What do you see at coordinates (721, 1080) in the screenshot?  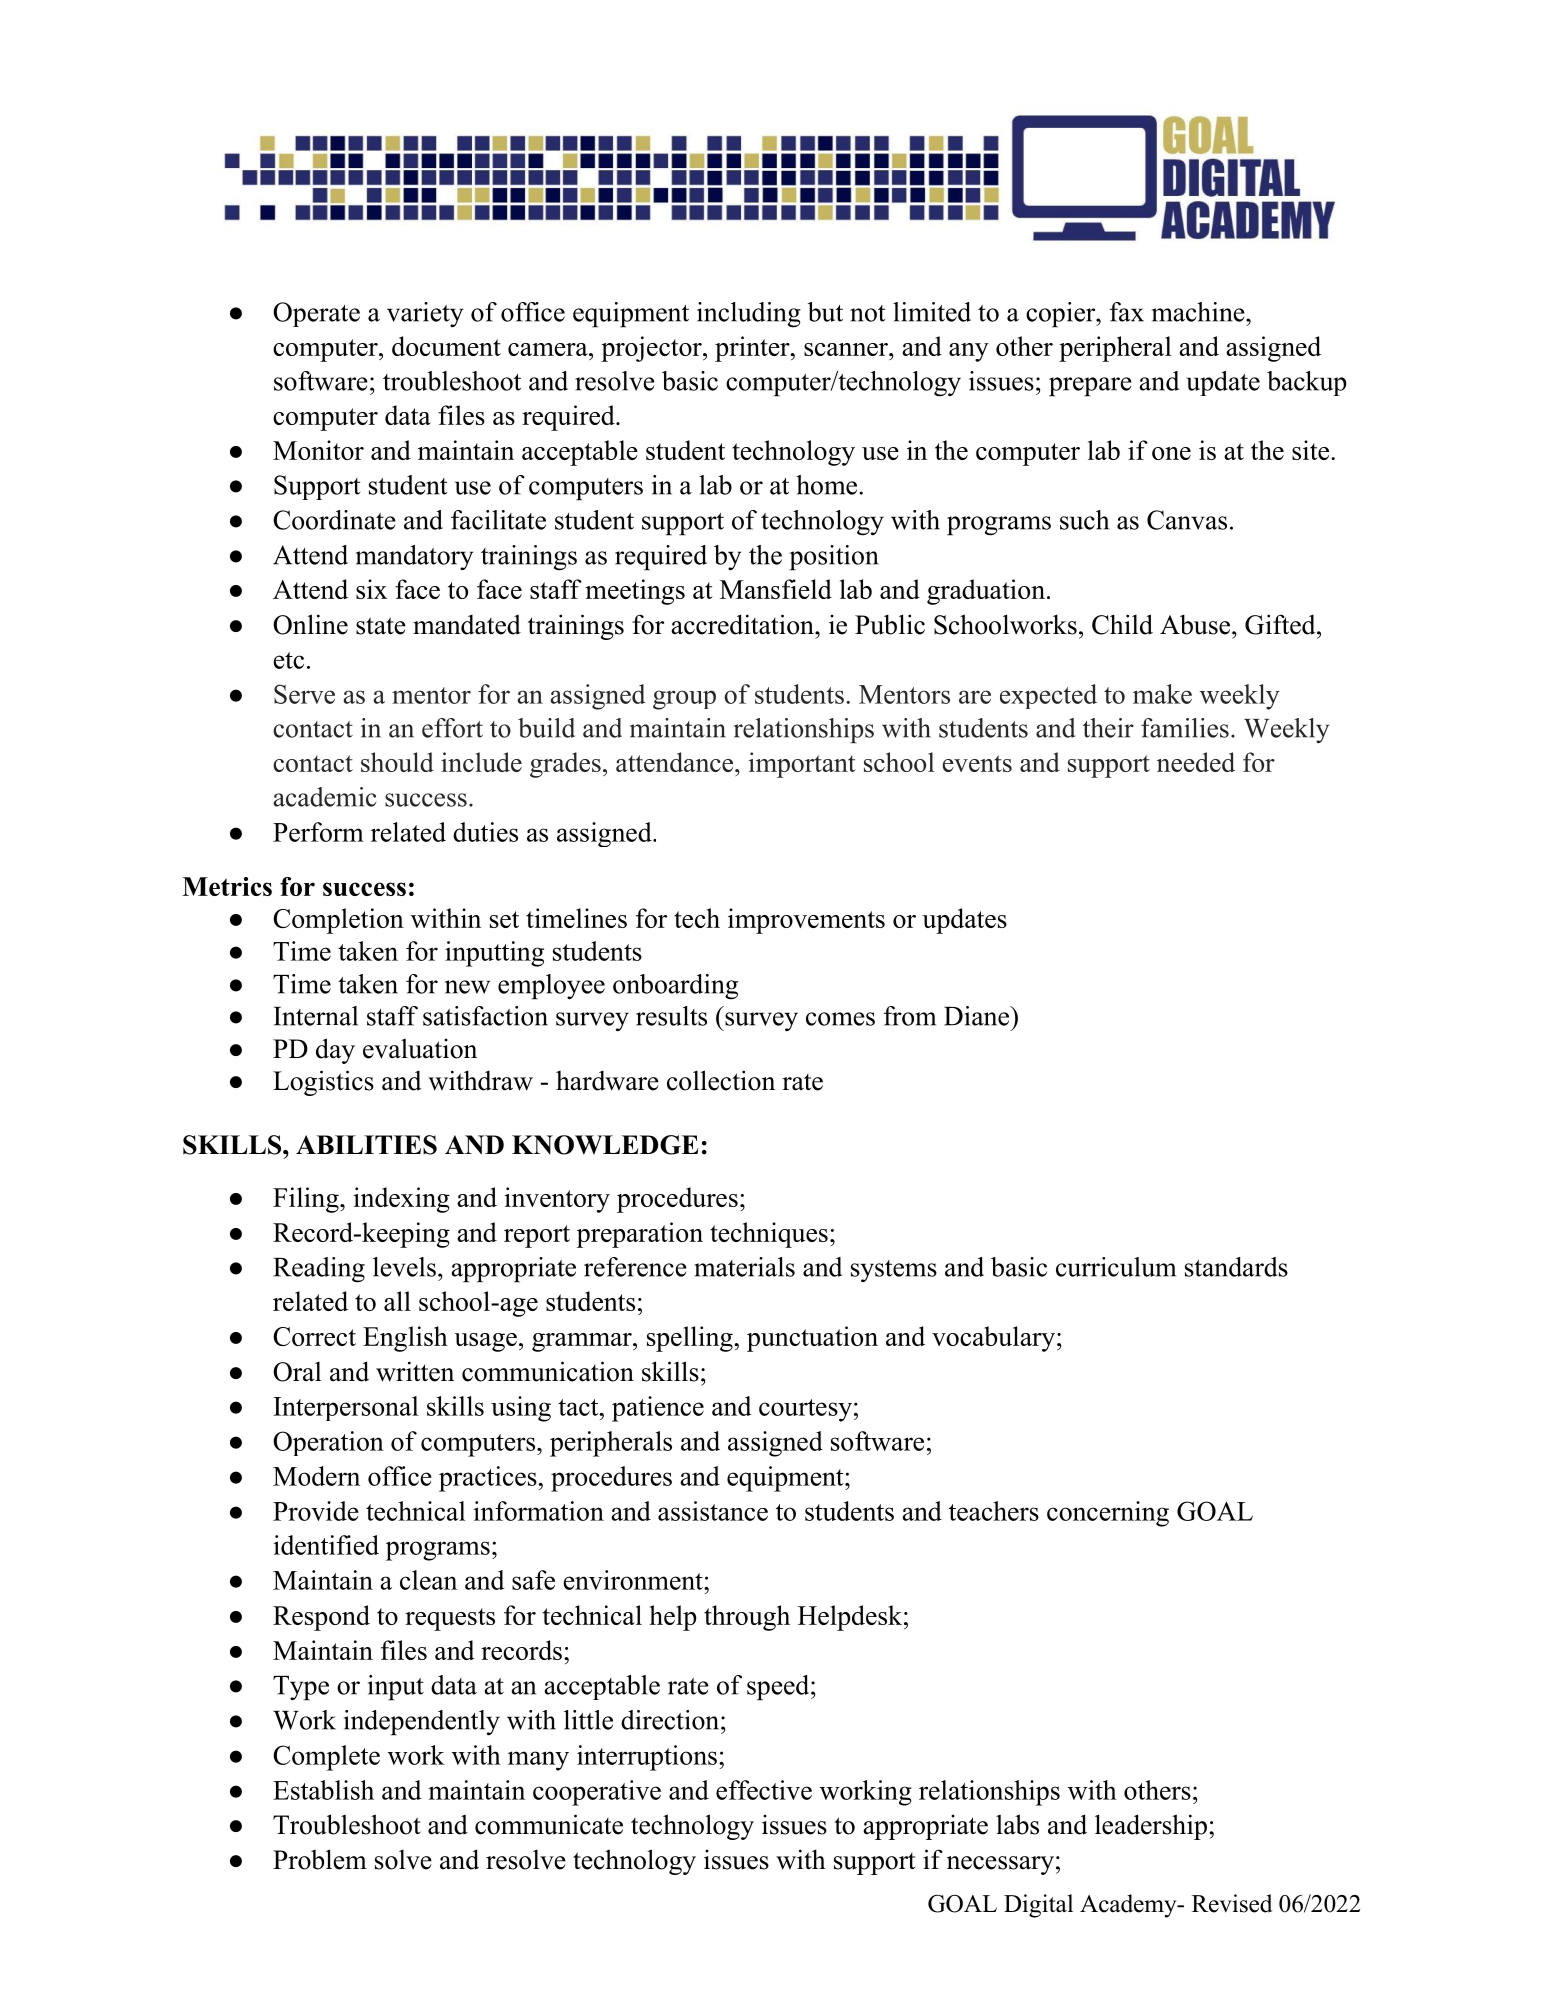 I see `collection` at bounding box center [721, 1080].
